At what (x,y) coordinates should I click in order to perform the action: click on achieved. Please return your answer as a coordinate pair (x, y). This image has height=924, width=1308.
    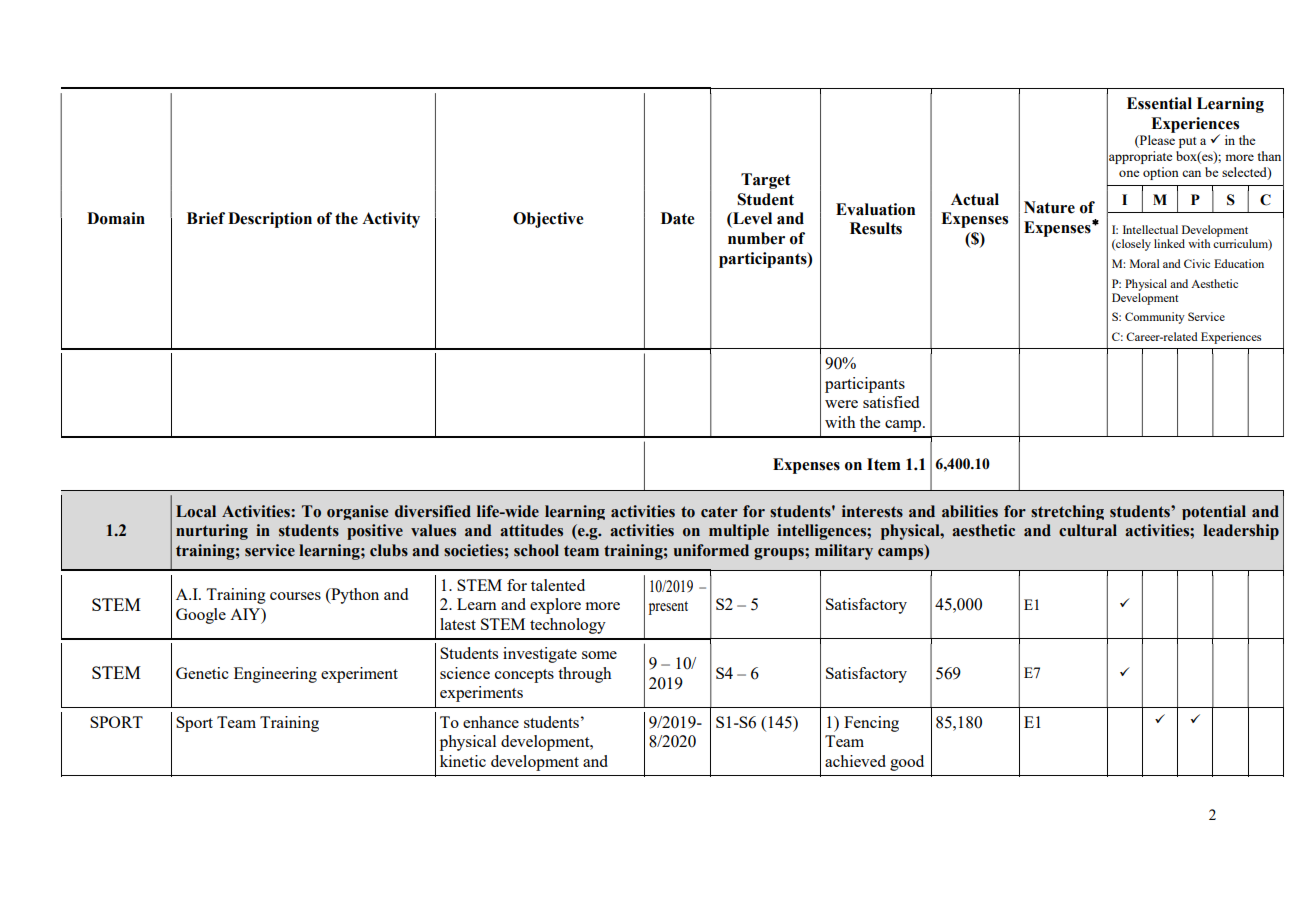
    Looking at the image, I should click on (855, 761).
